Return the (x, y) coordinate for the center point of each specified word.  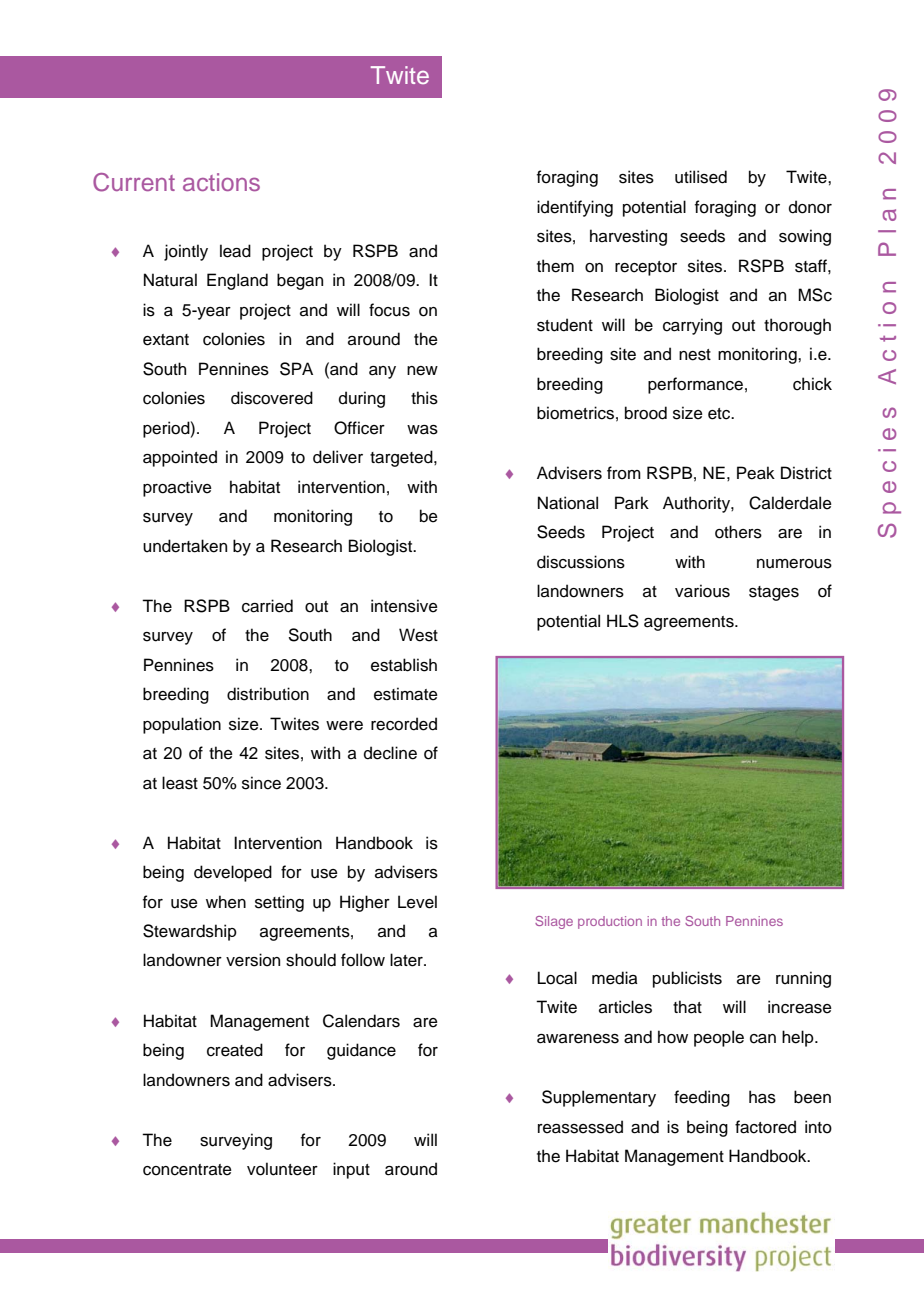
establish (404, 665)
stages (774, 593)
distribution (268, 694)
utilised (701, 177)
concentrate (187, 1170)
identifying (575, 208)
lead (235, 251)
